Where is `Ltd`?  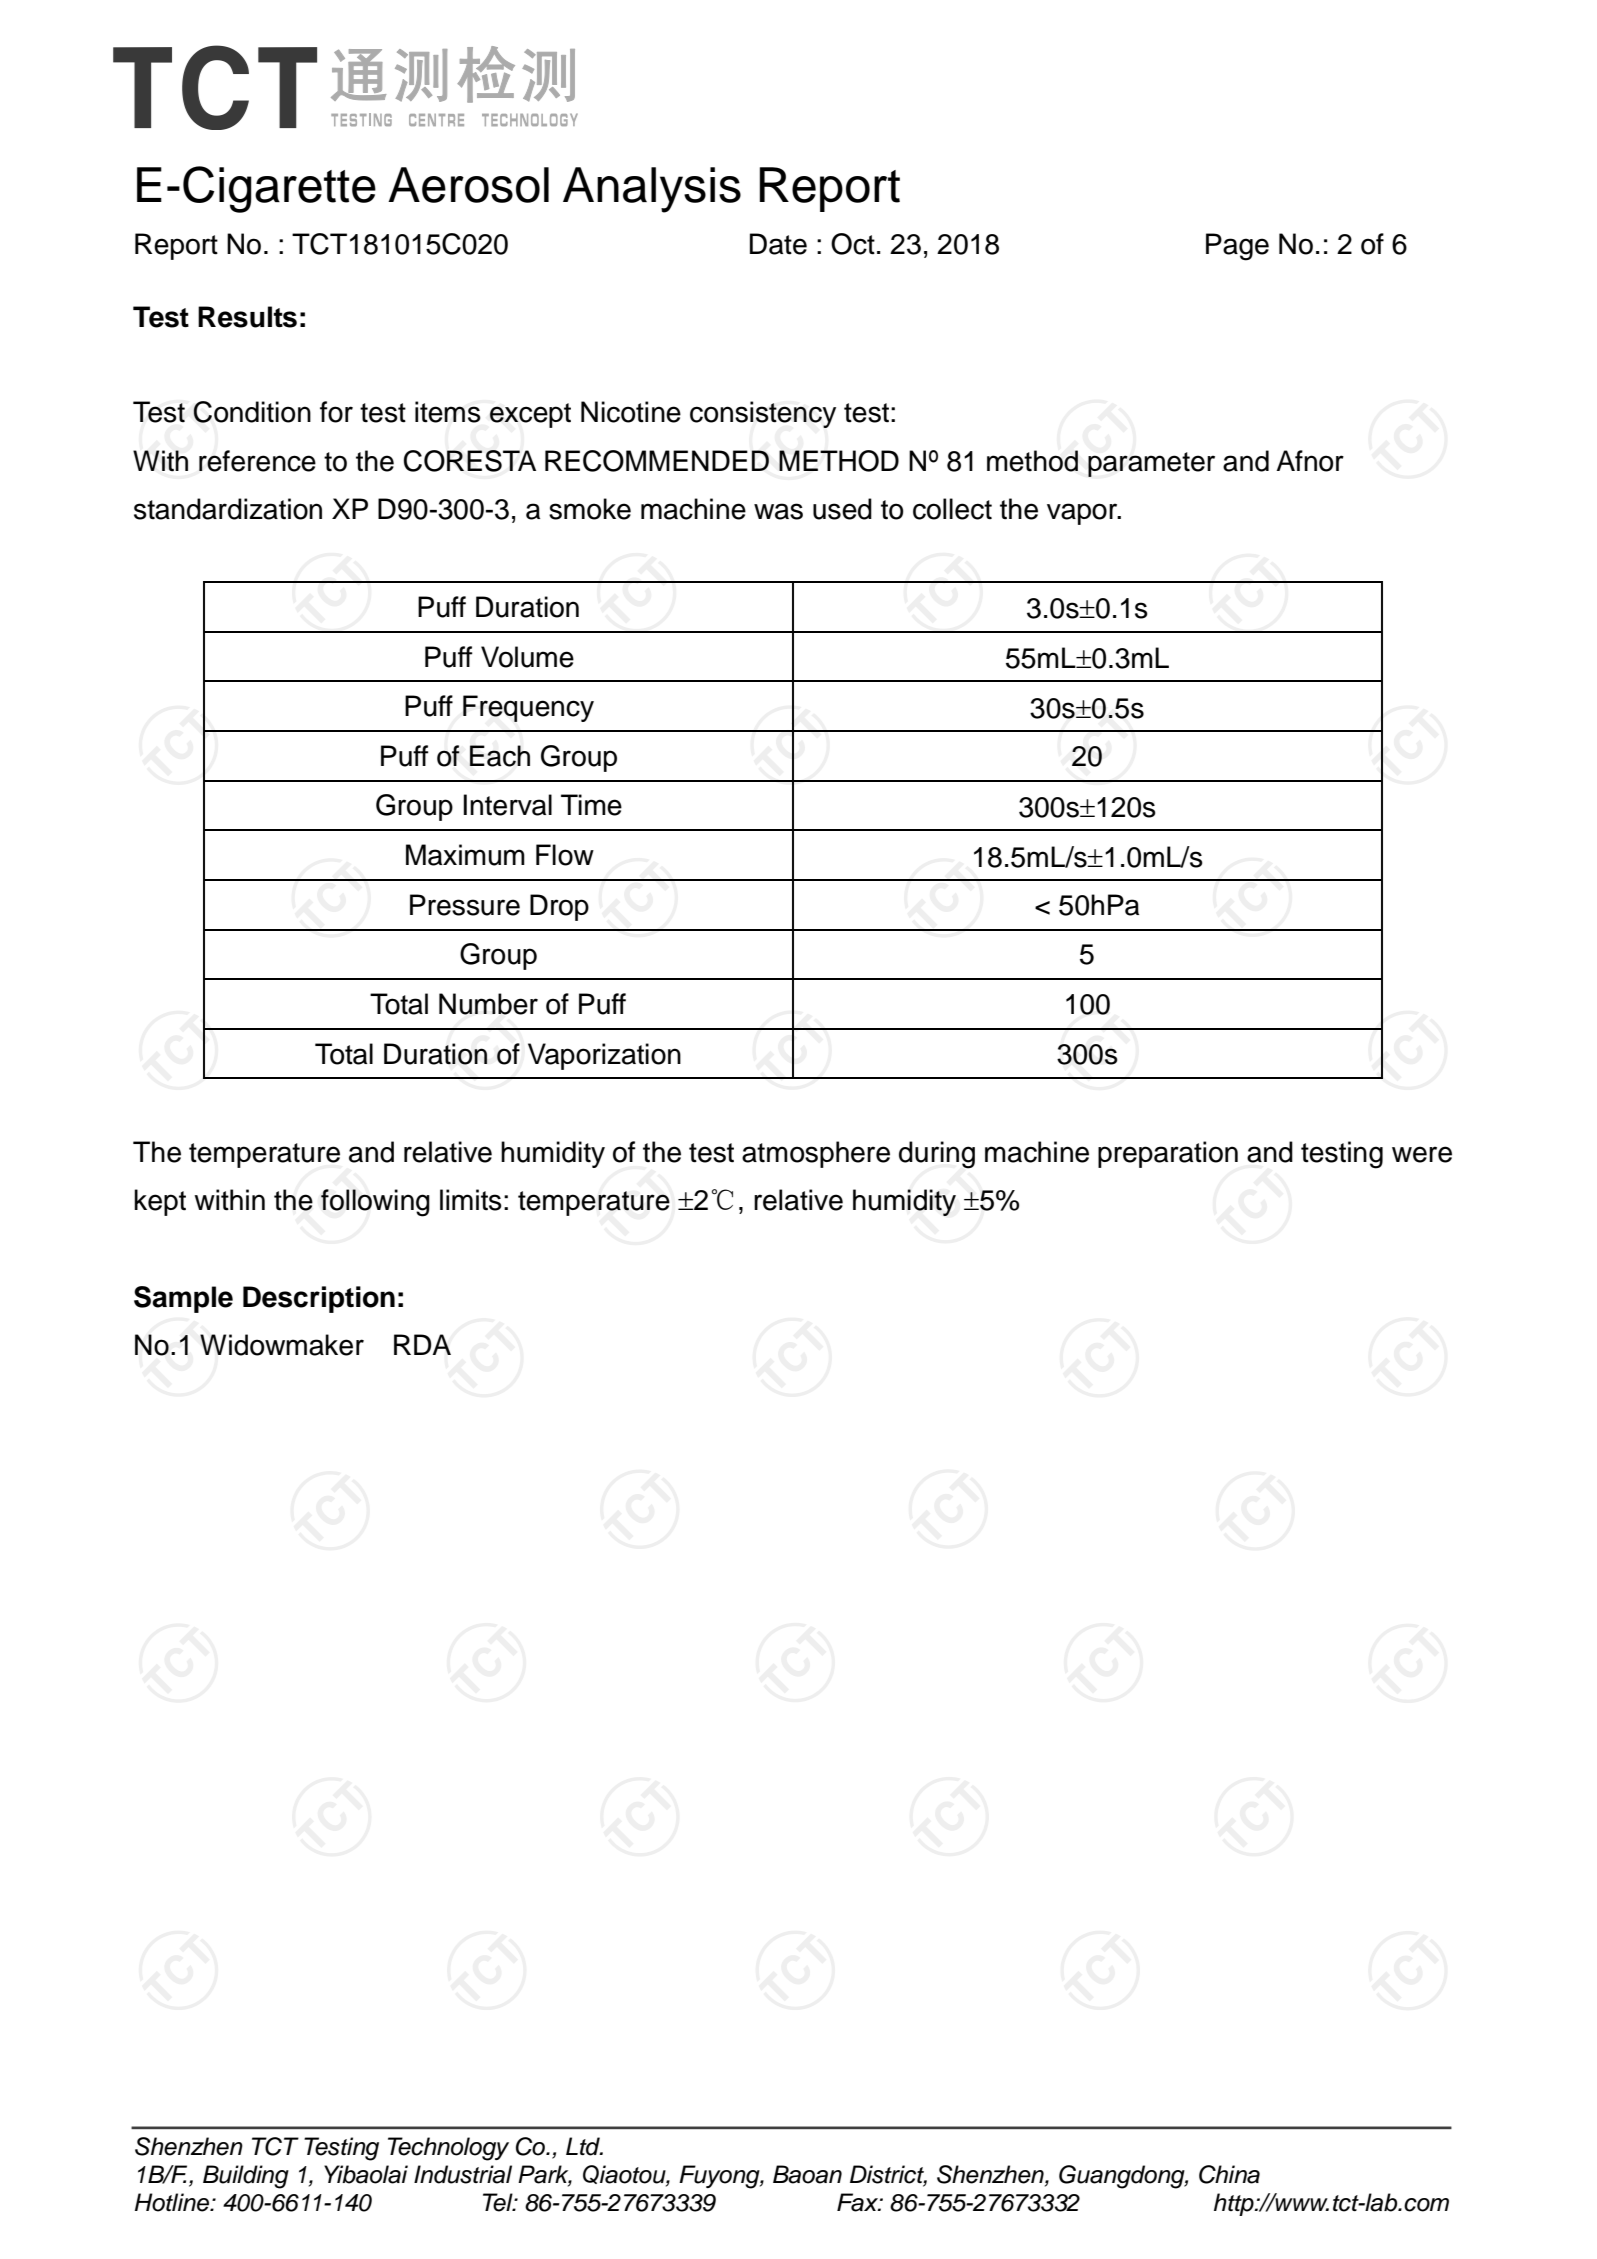 Ltd is located at coordinates (584, 2146).
